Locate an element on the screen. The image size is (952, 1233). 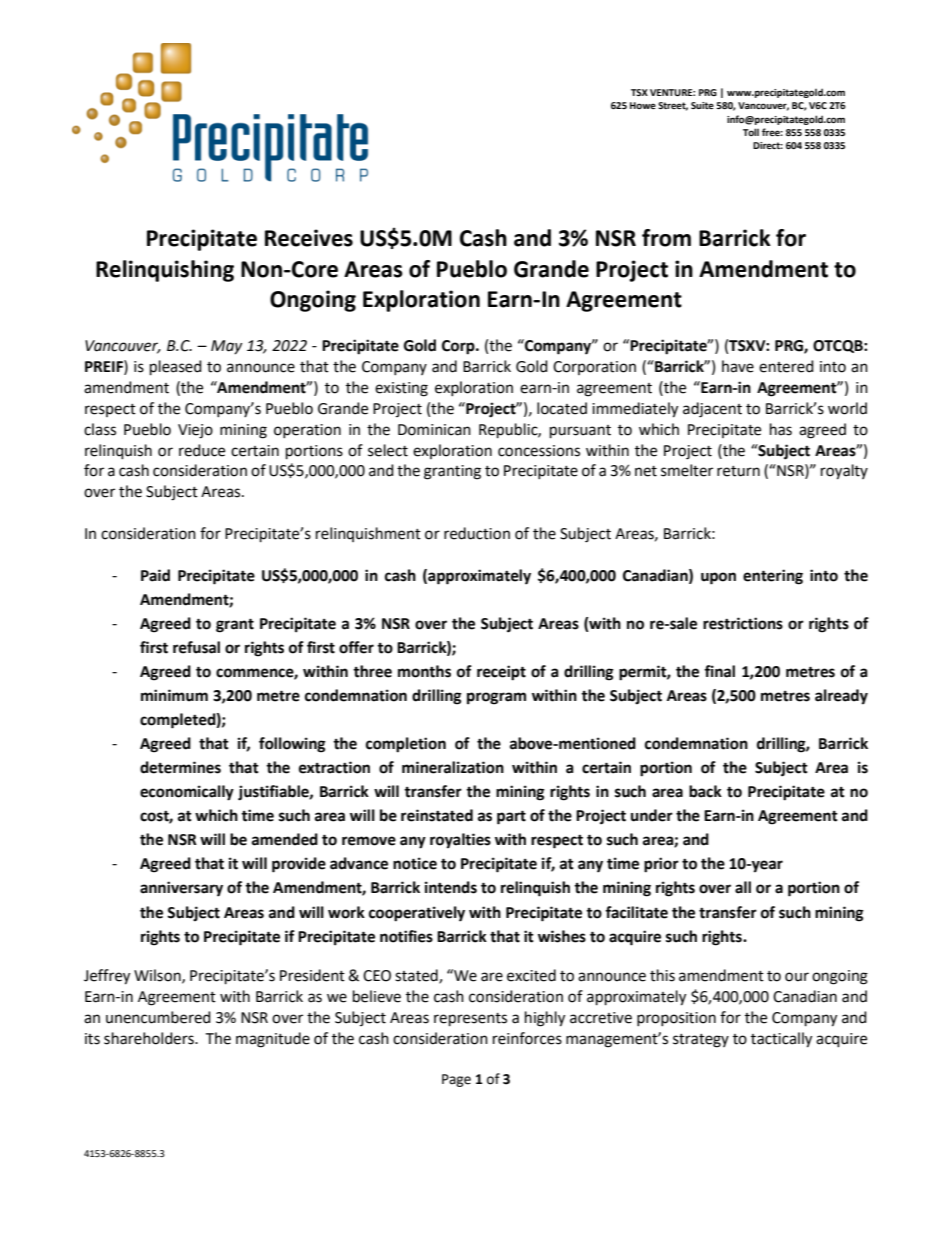
tactically is located at coordinates (781, 1040).
